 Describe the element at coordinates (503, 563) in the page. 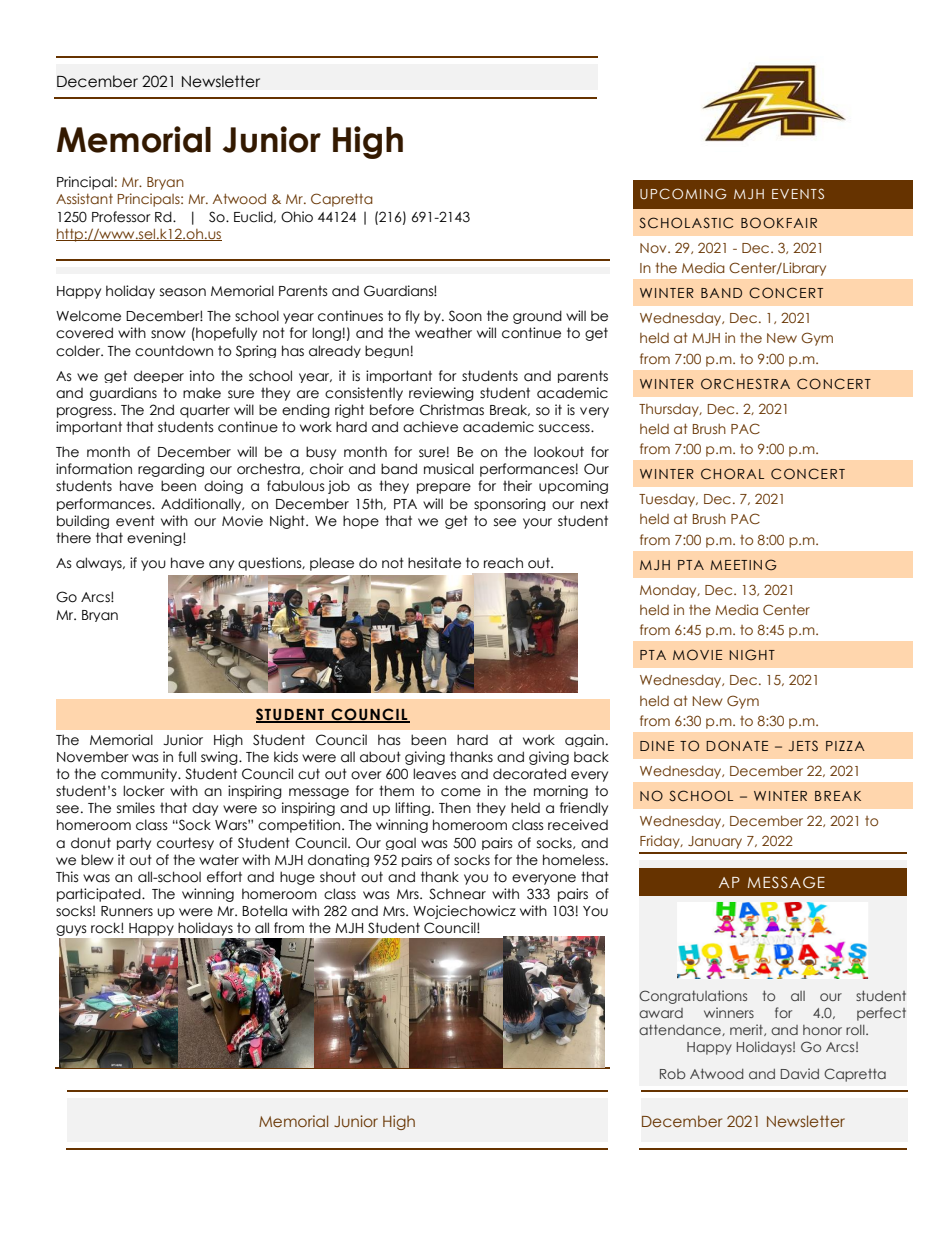

I see `reach` at that location.
